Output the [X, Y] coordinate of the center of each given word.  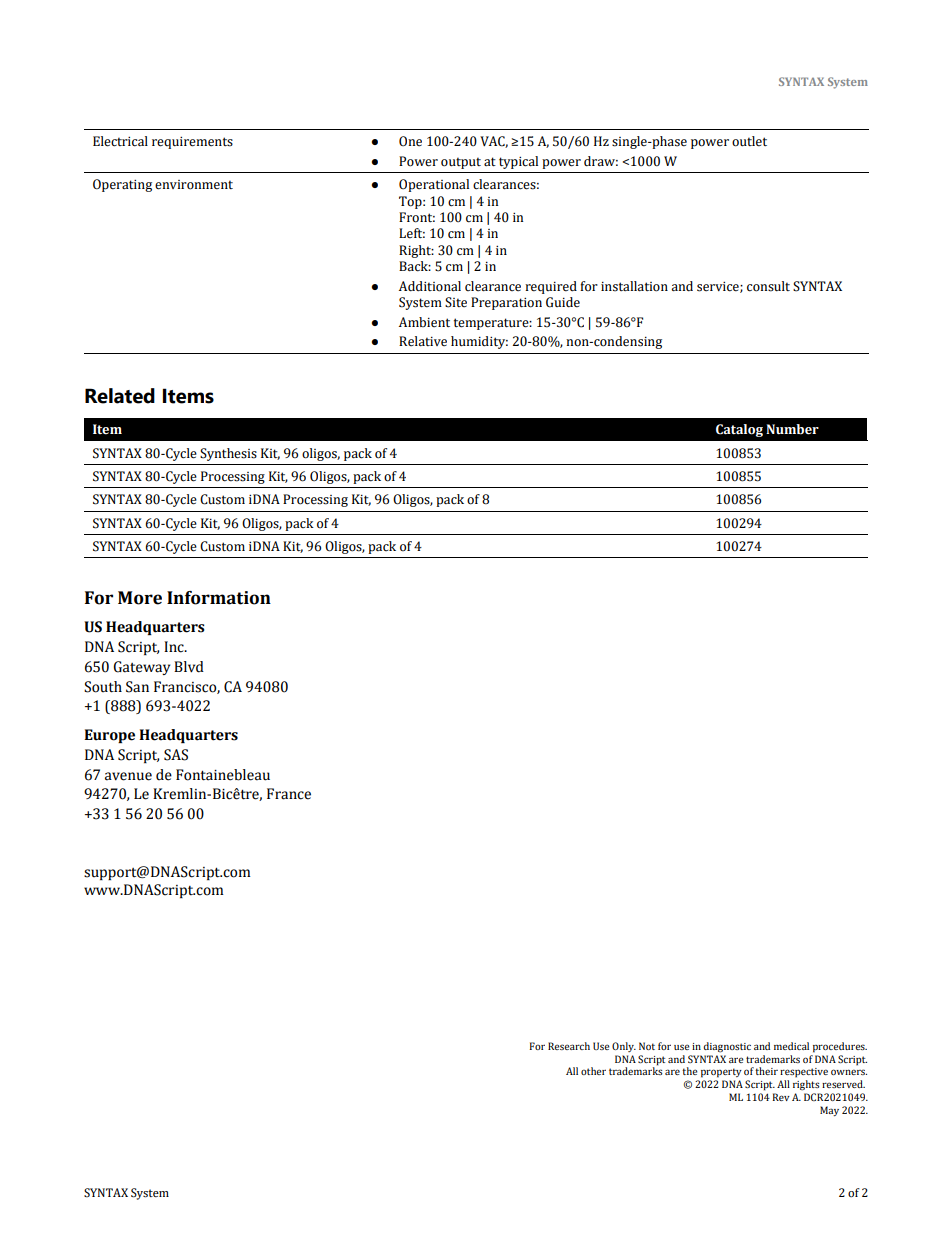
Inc [175, 647]
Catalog [739, 430]
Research [569, 1046]
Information [219, 598]
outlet [749, 141]
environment [194, 185]
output [461, 163]
